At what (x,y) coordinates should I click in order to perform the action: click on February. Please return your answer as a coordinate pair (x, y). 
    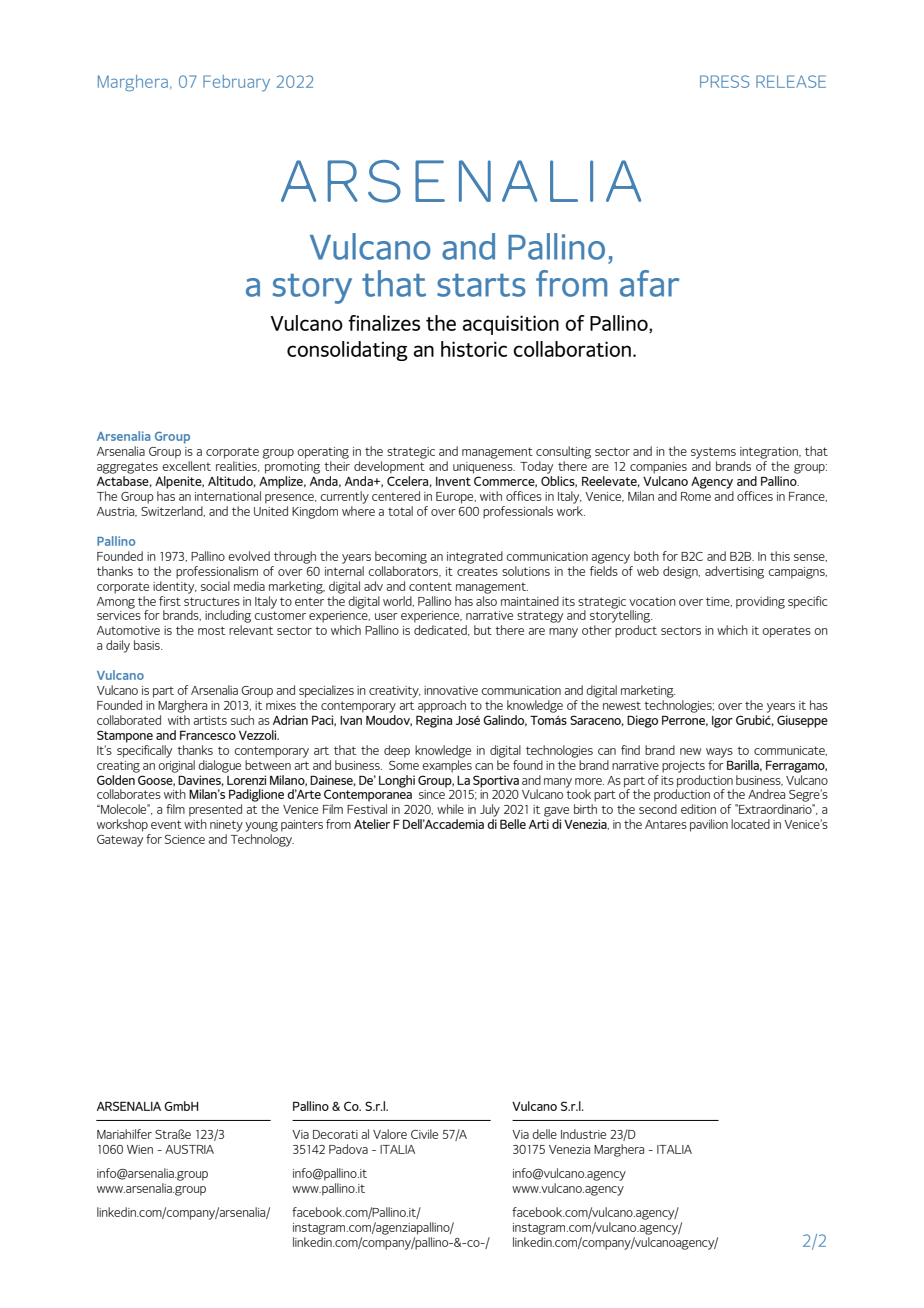
    Looking at the image, I should click on (236, 83).
